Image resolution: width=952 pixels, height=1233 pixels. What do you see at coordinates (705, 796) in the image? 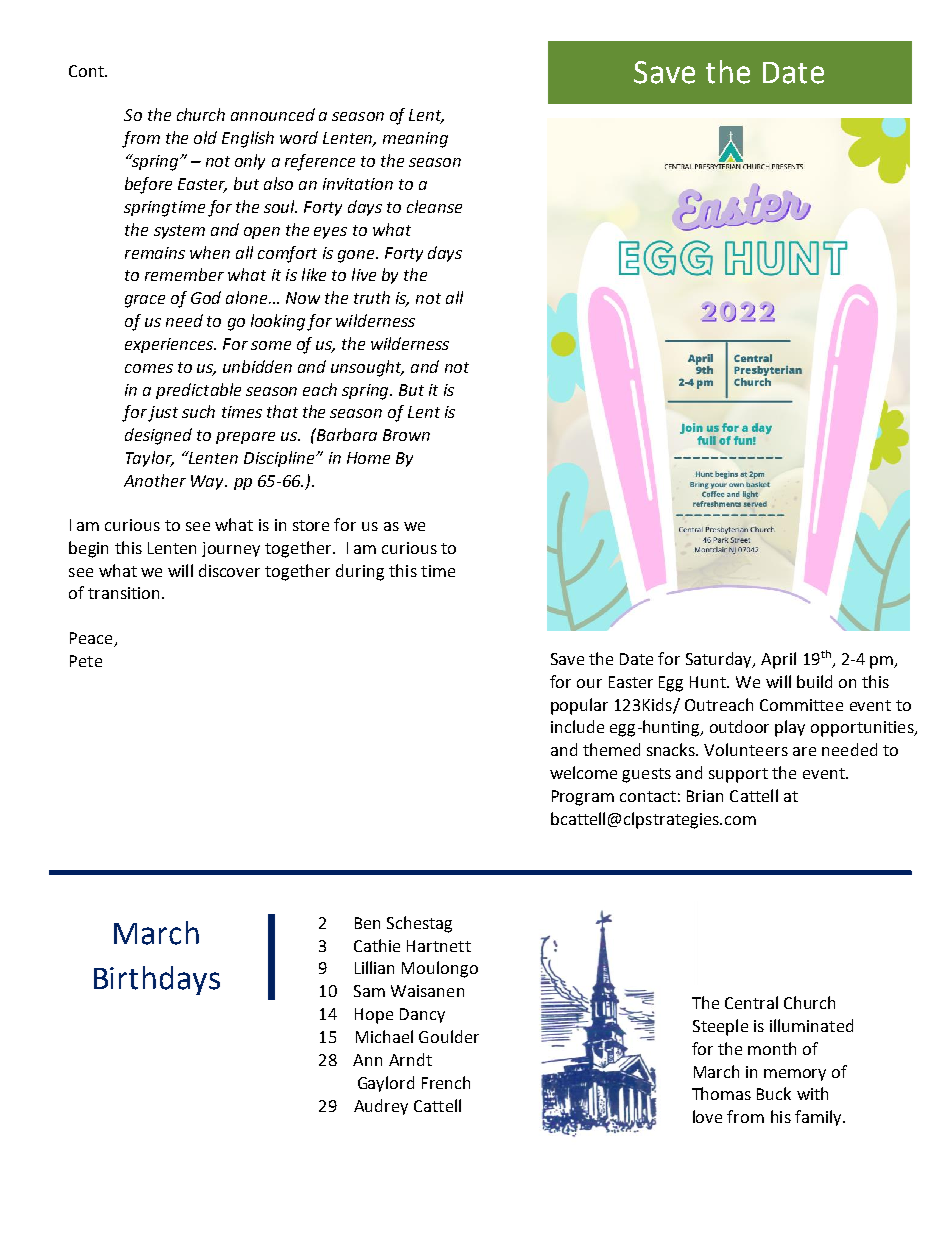
I see `Brian` at bounding box center [705, 796].
